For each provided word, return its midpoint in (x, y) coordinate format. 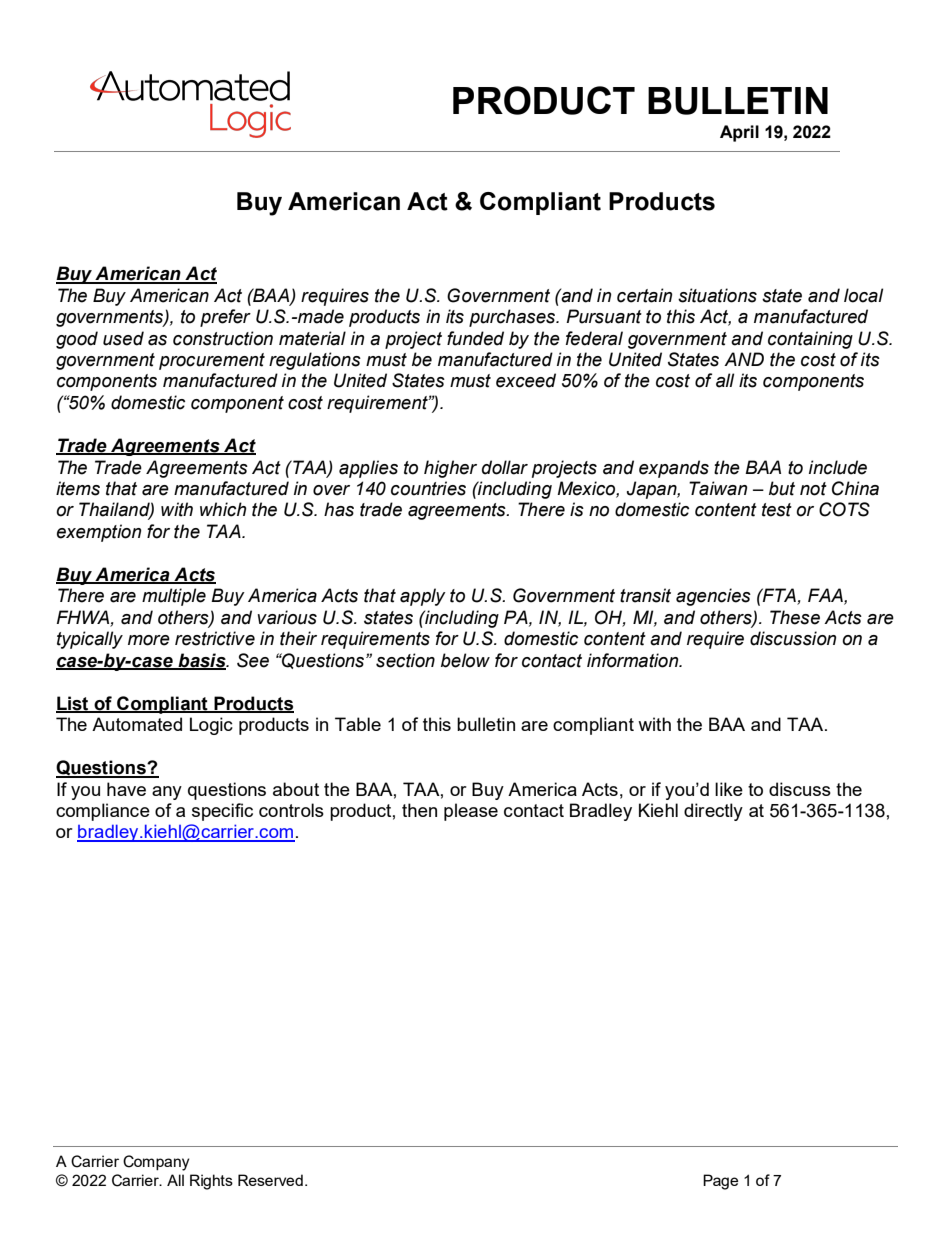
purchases (513, 318)
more (149, 640)
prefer (225, 318)
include (838, 467)
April (739, 133)
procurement (212, 361)
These (795, 617)
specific (222, 812)
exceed (526, 380)
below (465, 660)
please (471, 812)
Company (156, 1163)
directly (713, 812)
